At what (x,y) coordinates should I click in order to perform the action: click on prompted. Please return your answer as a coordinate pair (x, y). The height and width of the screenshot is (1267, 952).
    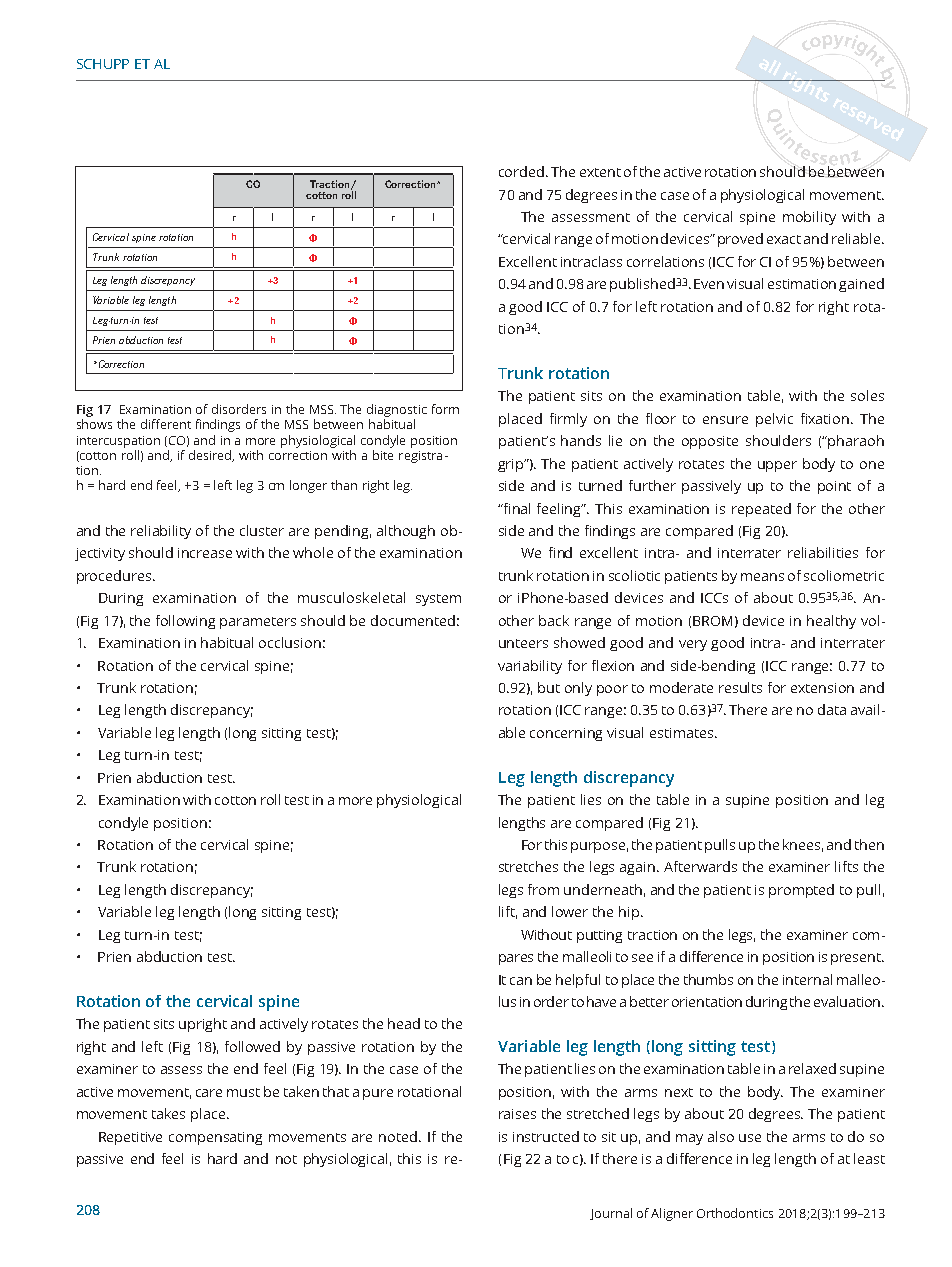
    Looking at the image, I should click on (801, 891).
